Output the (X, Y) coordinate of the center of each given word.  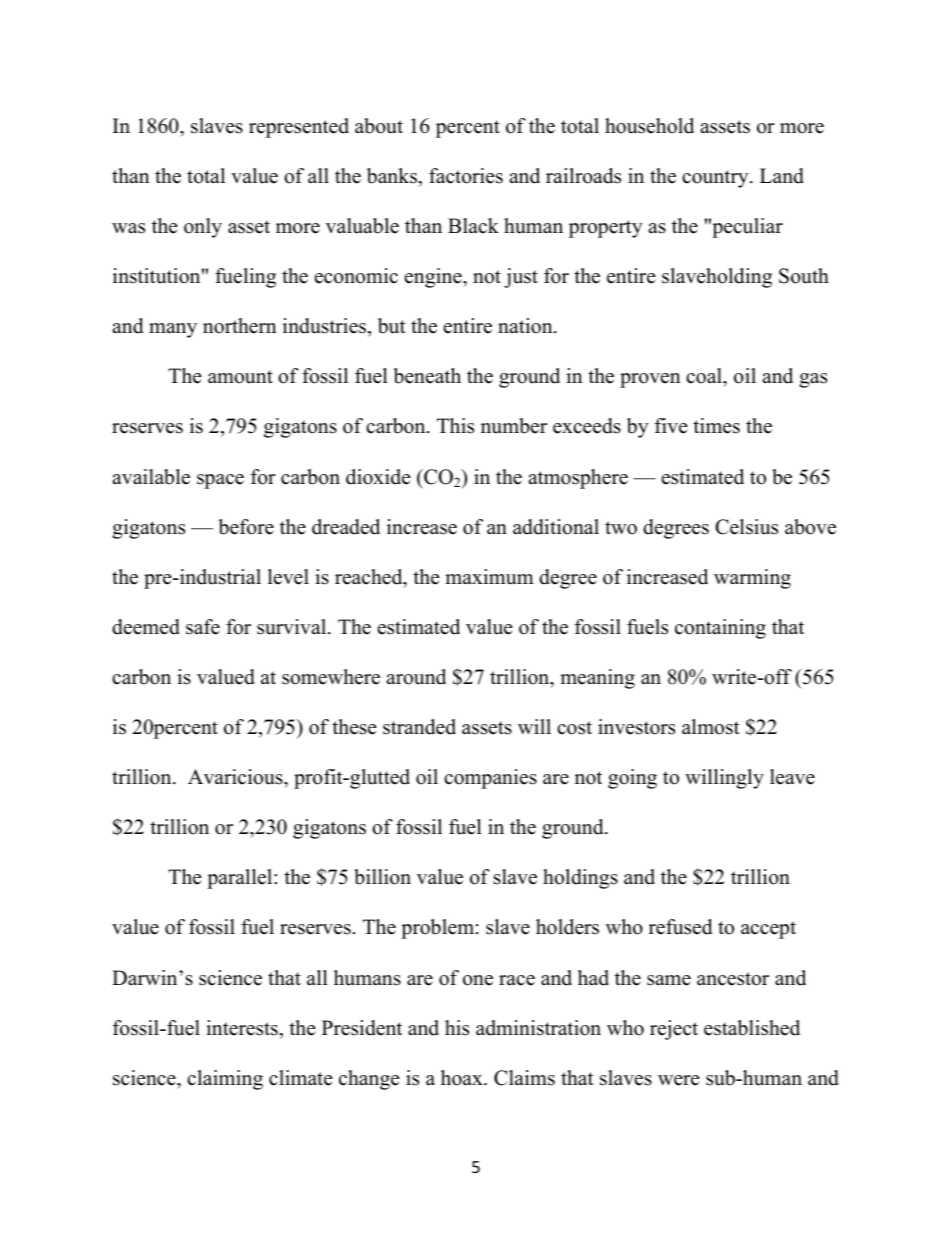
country (716, 179)
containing (720, 629)
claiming (225, 1080)
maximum (489, 577)
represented (299, 128)
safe (203, 627)
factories (466, 176)
